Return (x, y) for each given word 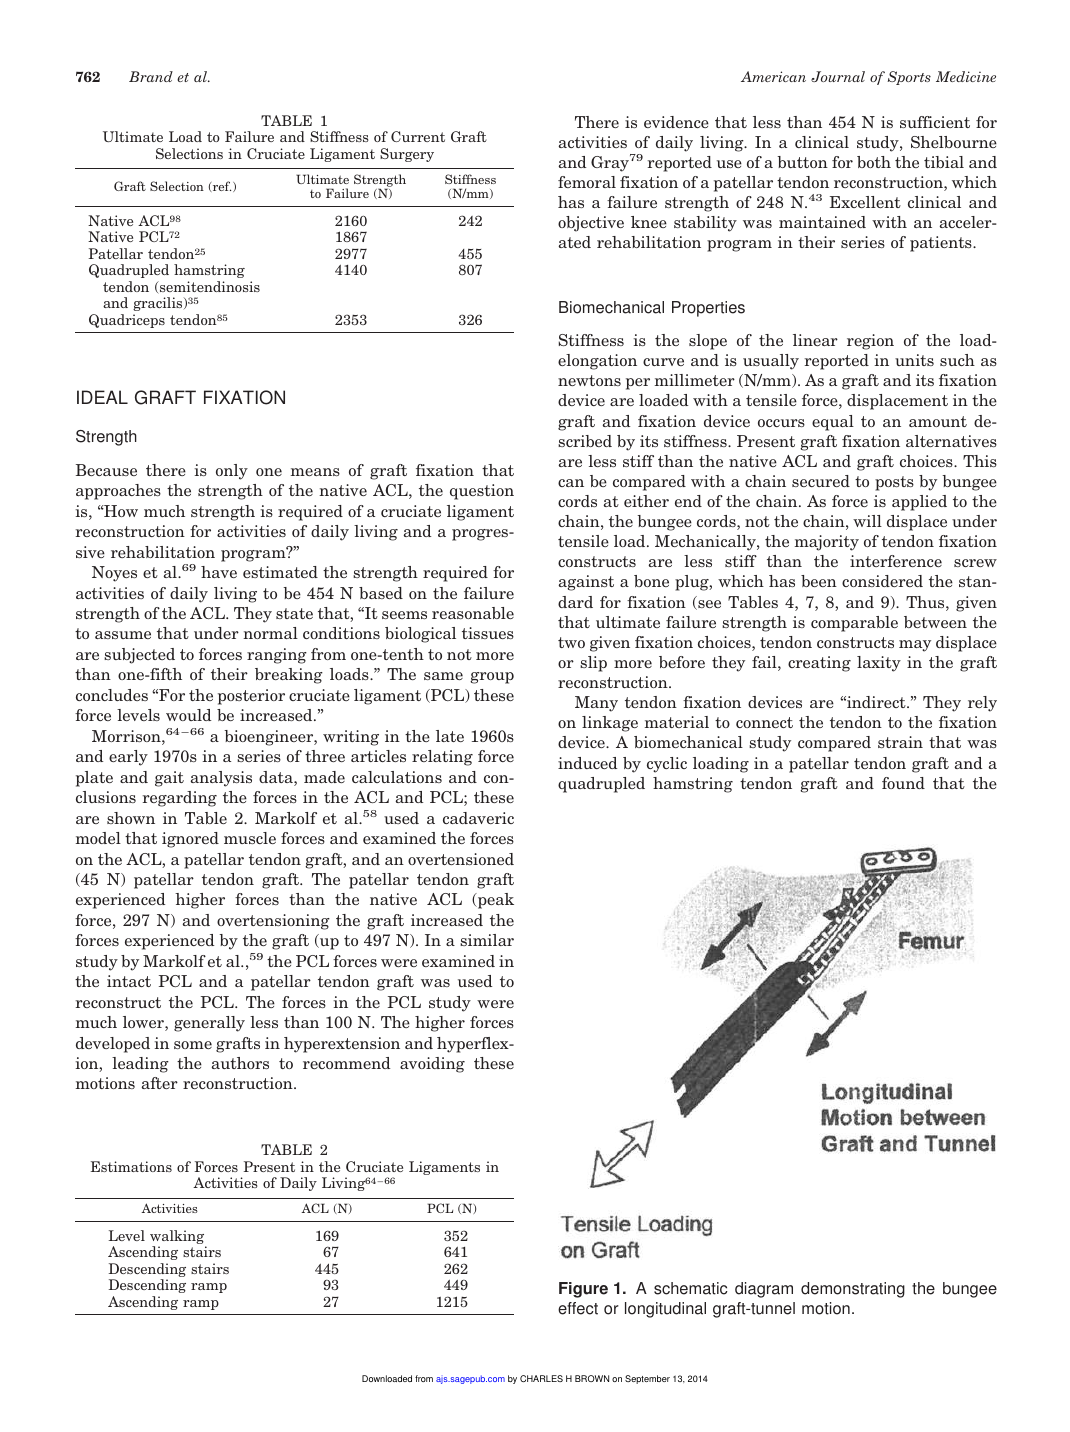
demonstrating (853, 1290)
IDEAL (102, 397)
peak (495, 901)
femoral (587, 182)
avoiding (432, 1065)
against (586, 583)
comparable (854, 624)
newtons (589, 380)
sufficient (935, 122)
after (160, 1083)
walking (178, 1238)
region (870, 342)
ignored (190, 840)
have (219, 572)
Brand (151, 76)
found (903, 783)
